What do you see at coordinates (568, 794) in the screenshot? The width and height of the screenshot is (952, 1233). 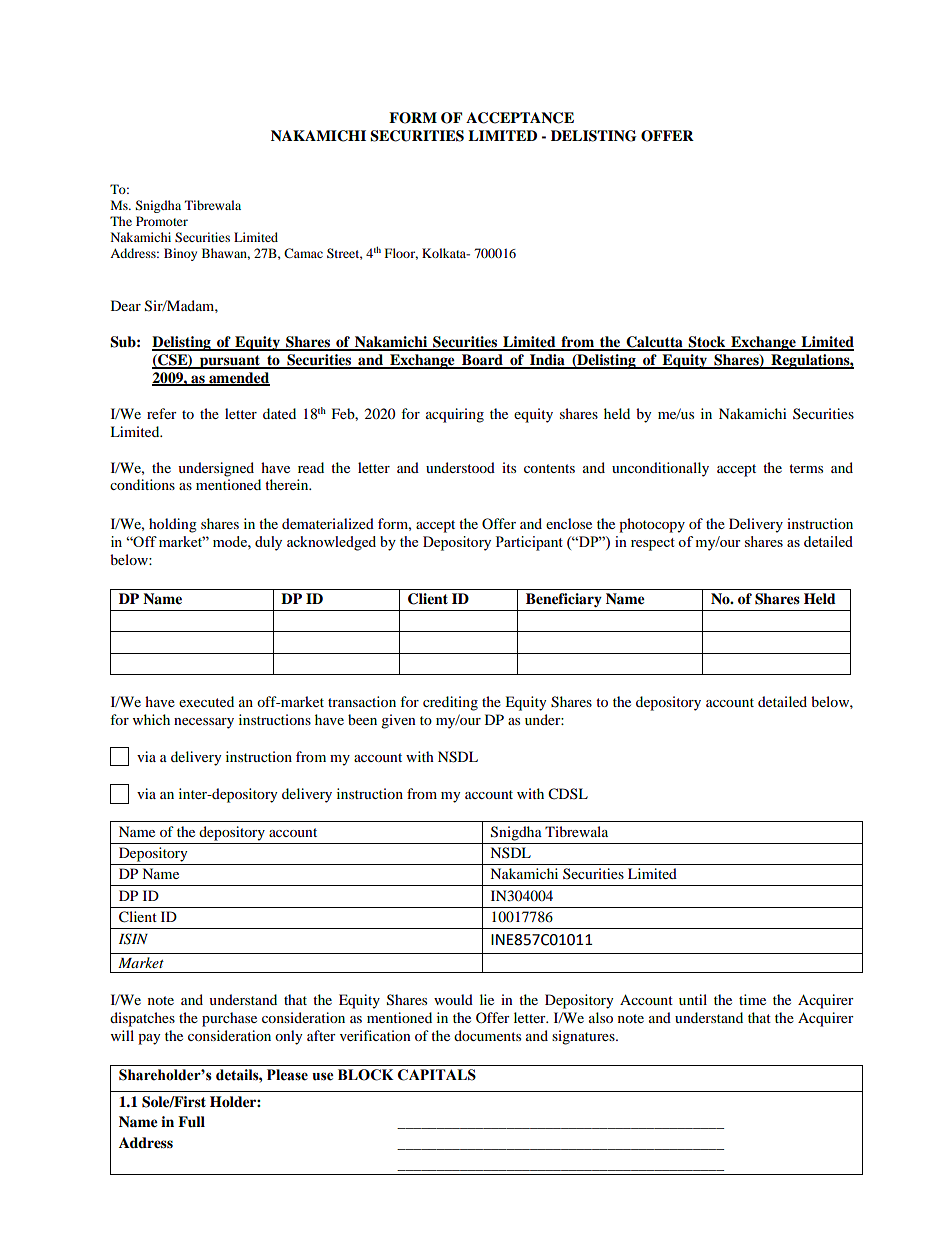 I see `CDSL` at bounding box center [568, 794].
